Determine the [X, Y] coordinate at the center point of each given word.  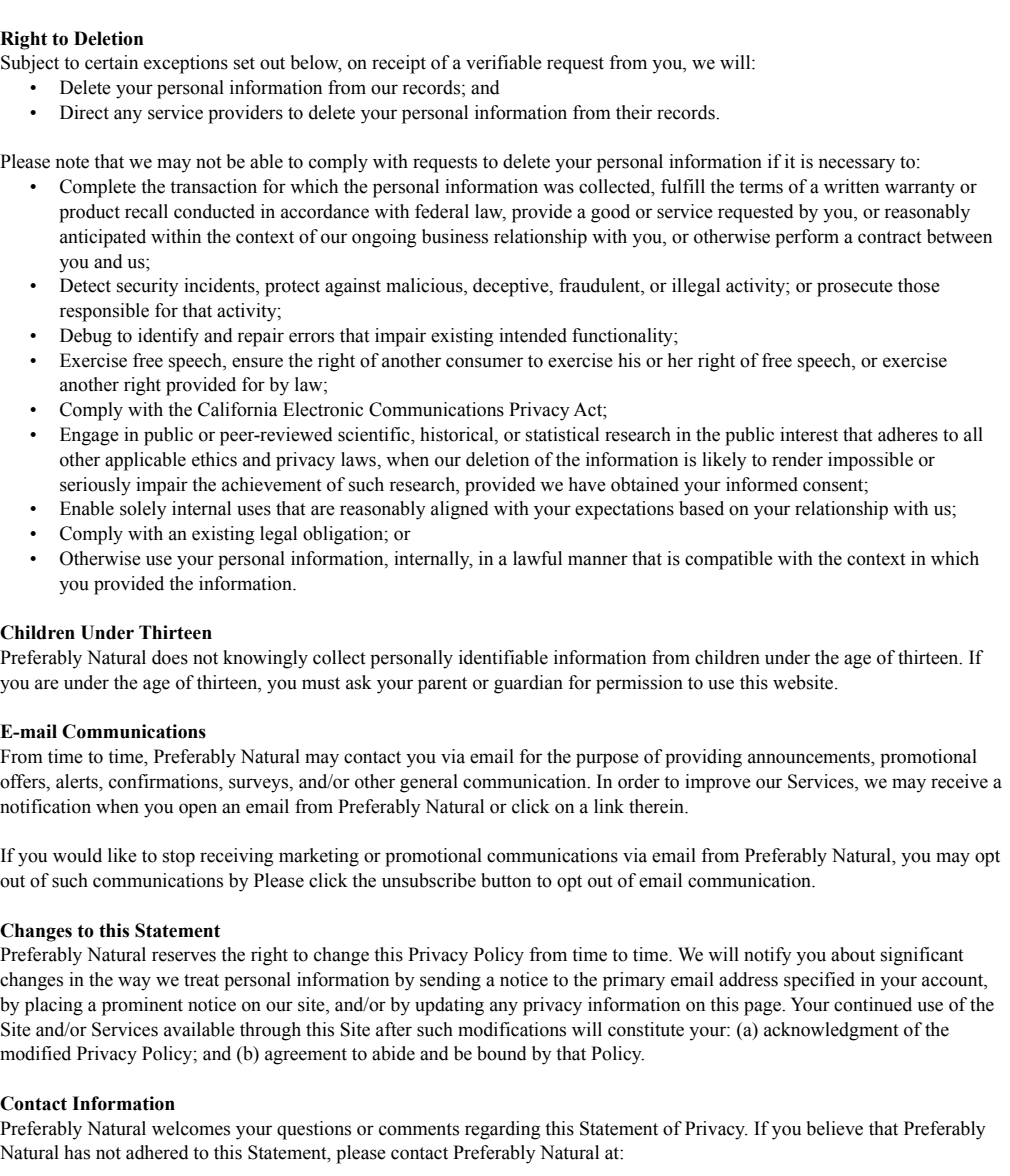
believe [835, 1128]
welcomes [191, 1128]
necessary [856, 165]
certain [111, 62]
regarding [502, 1130]
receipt [399, 64]
